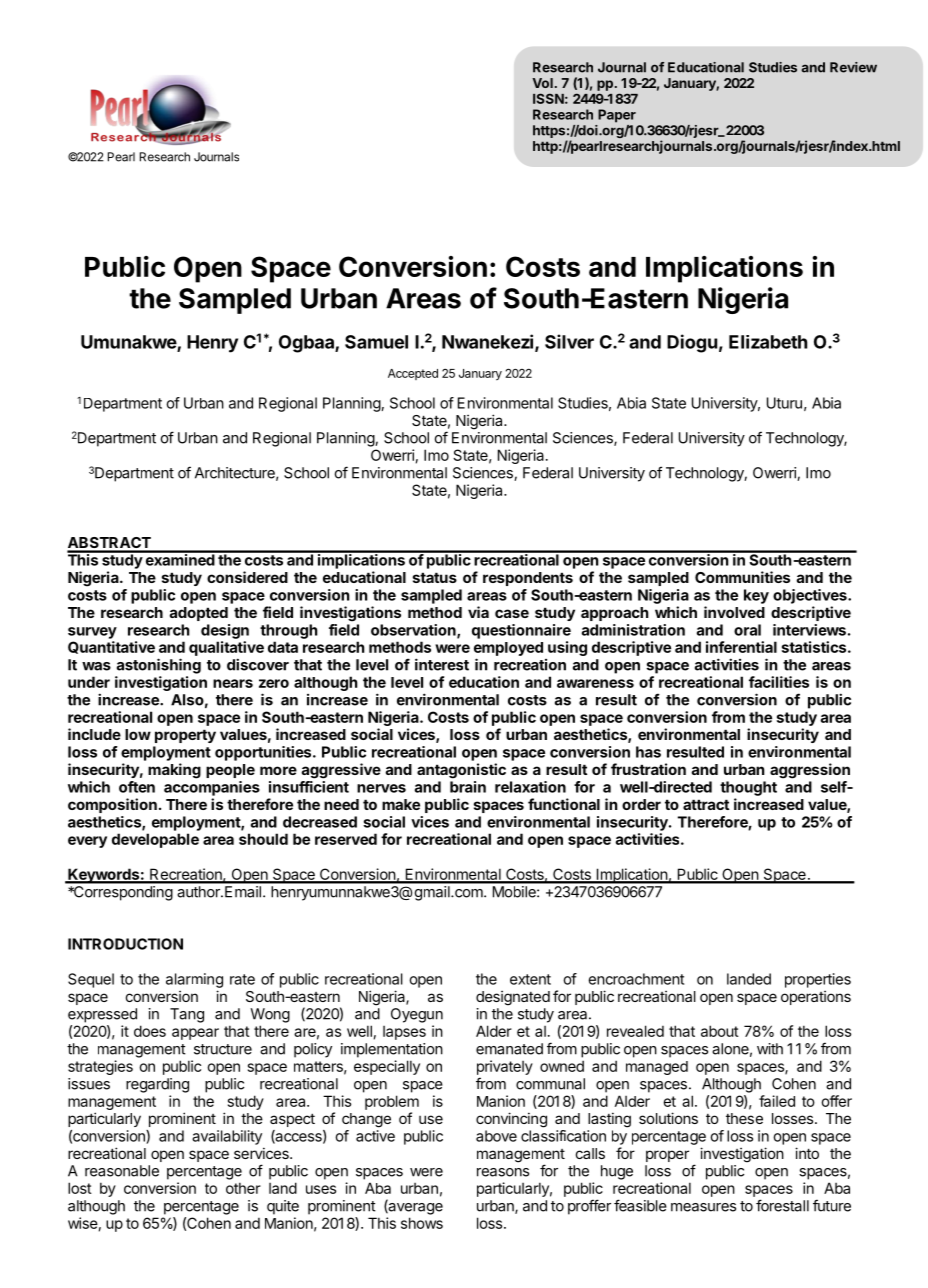  Describe the element at coordinates (503, 1172) in the screenshot. I see `reasons` at that location.
